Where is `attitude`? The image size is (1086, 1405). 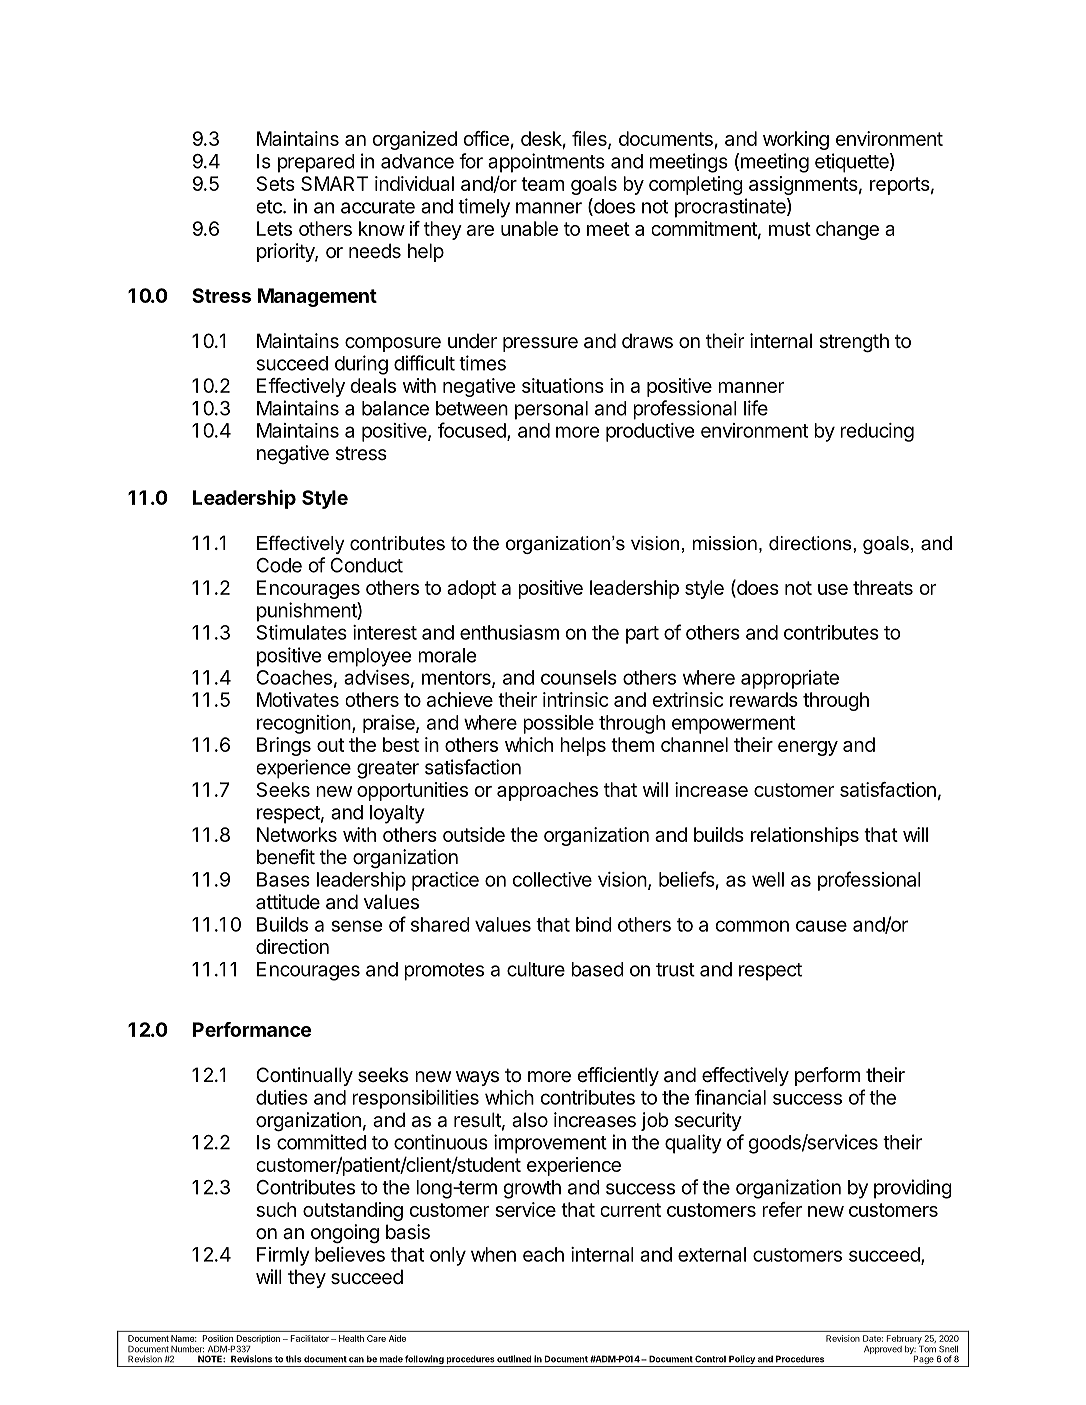 attitude is located at coordinates (288, 901).
